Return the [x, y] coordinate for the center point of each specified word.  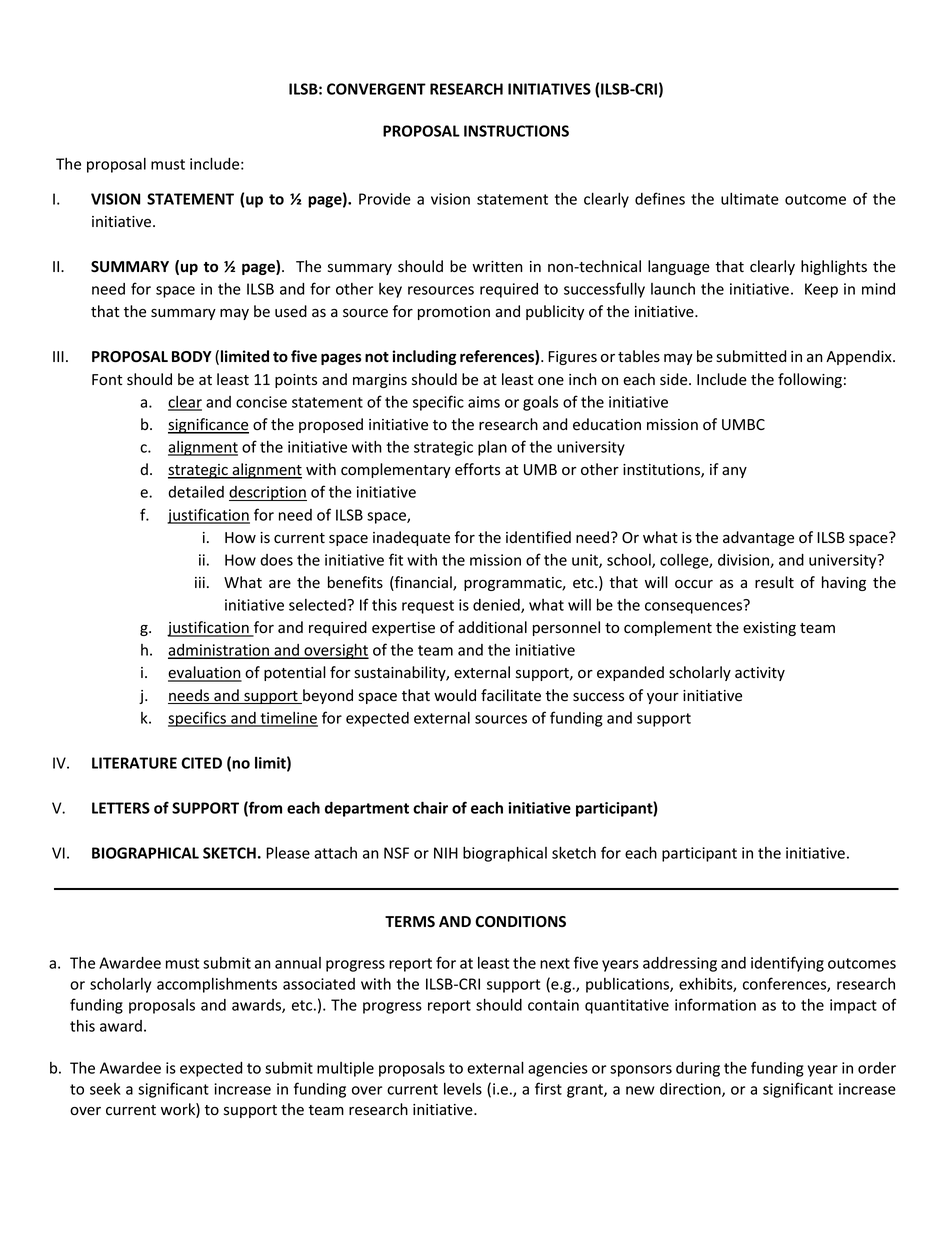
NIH [446, 853]
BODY [192, 356]
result [774, 582]
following [810, 380]
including [424, 357]
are [280, 584]
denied [497, 606]
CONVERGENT [376, 89]
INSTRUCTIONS [516, 131]
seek [105, 1089]
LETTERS [121, 808]
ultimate [750, 199]
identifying [787, 964]
